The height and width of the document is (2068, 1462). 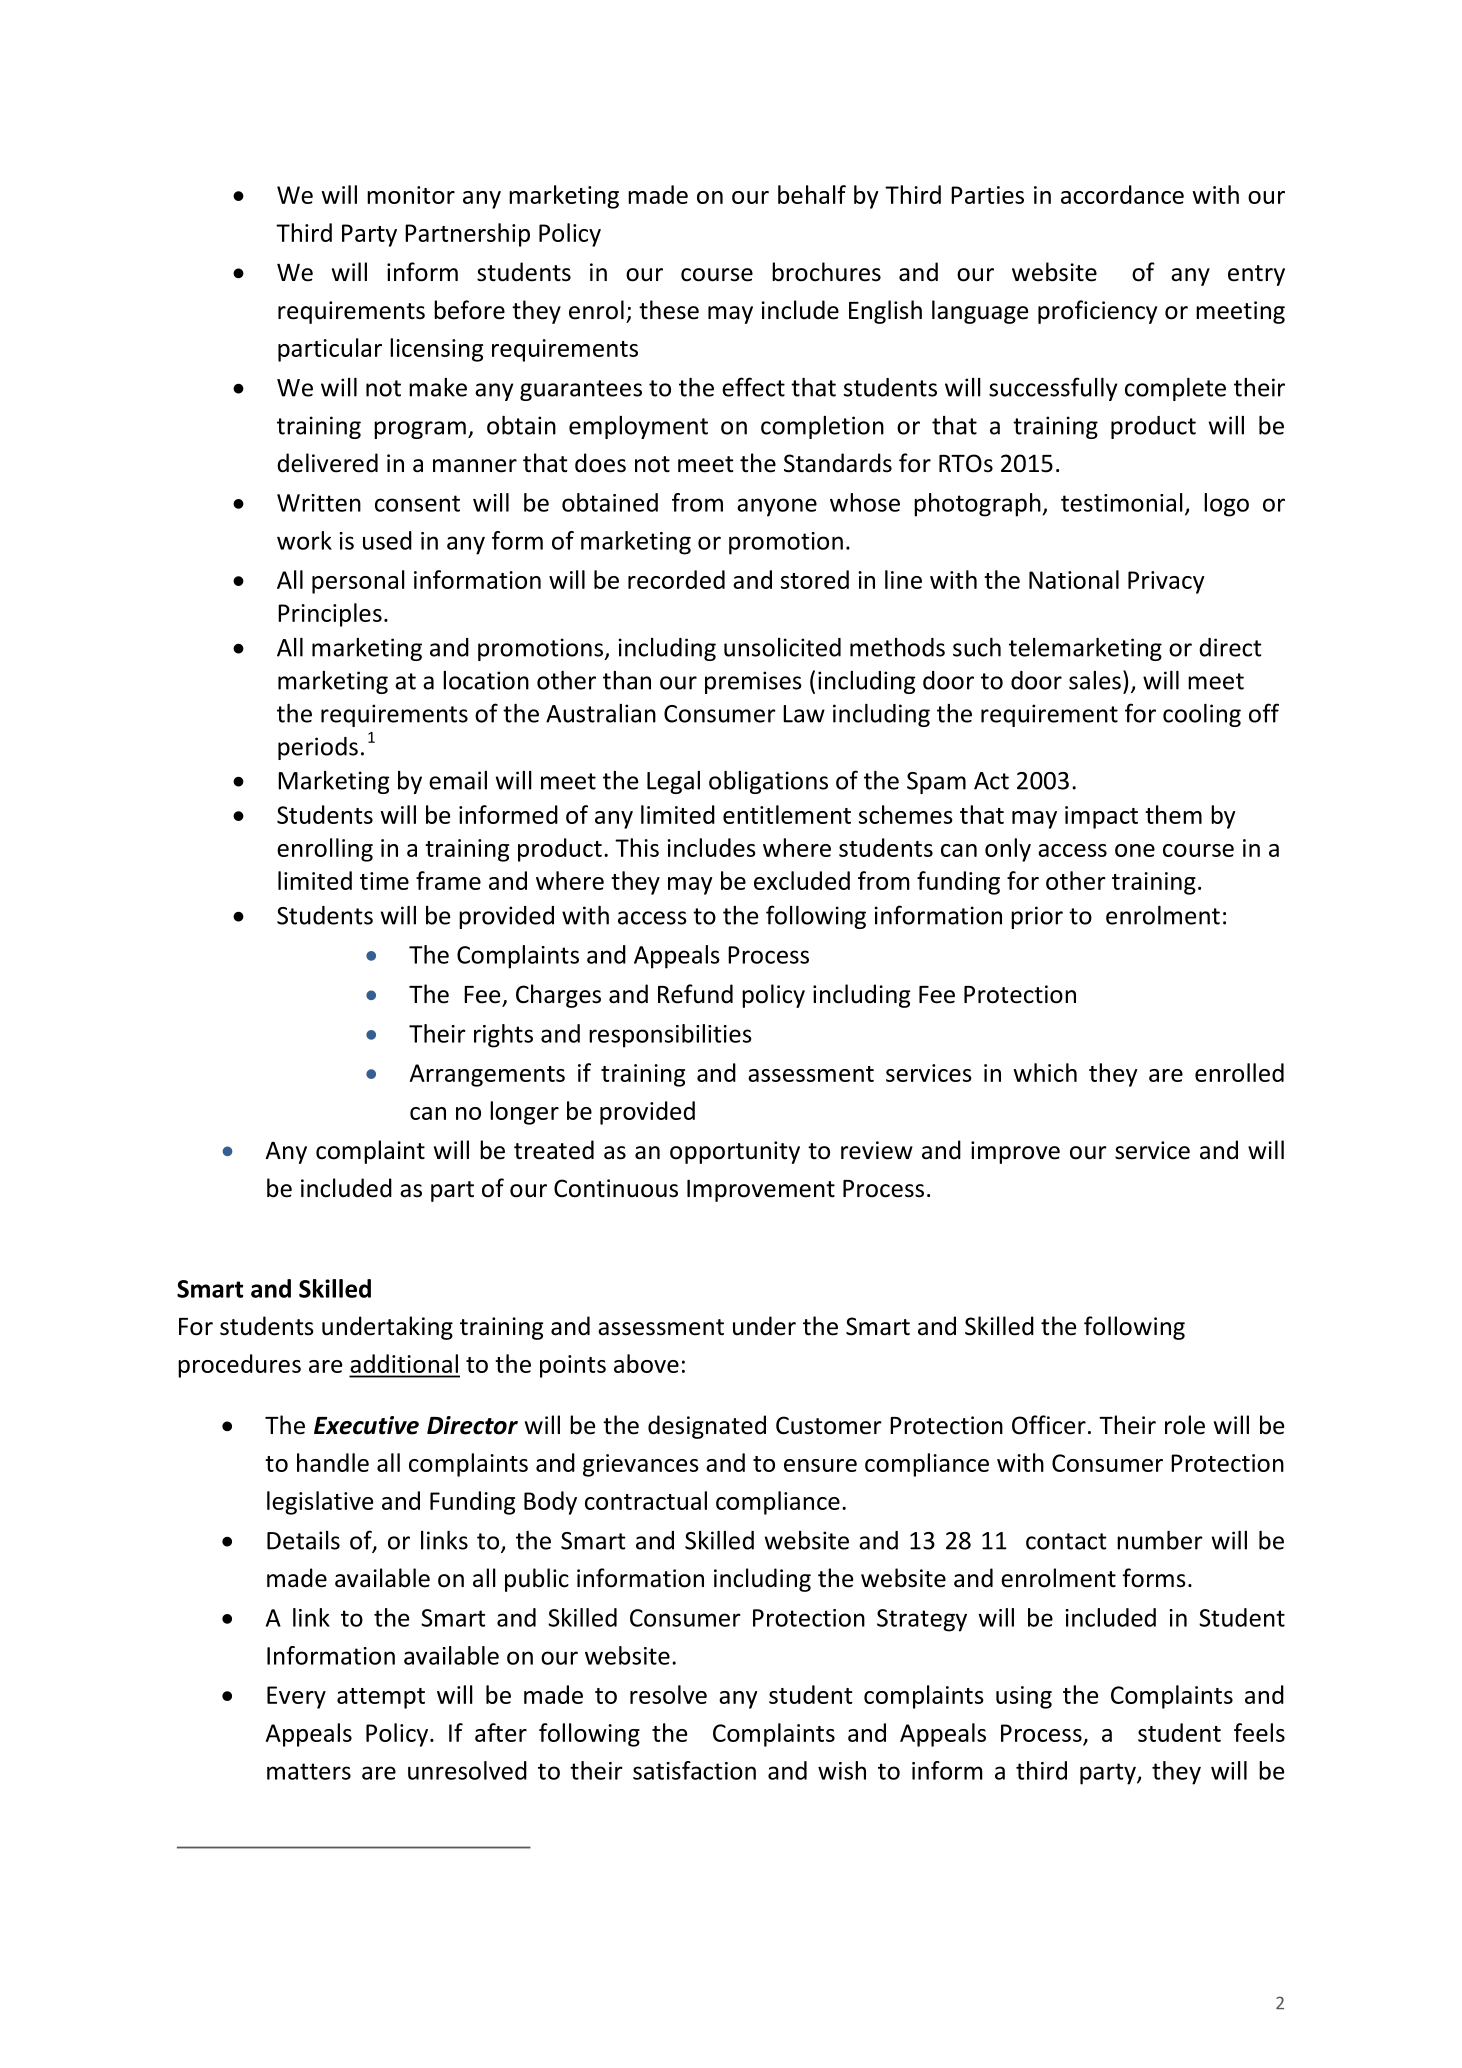 I want to click on which, so click(x=1045, y=1072).
